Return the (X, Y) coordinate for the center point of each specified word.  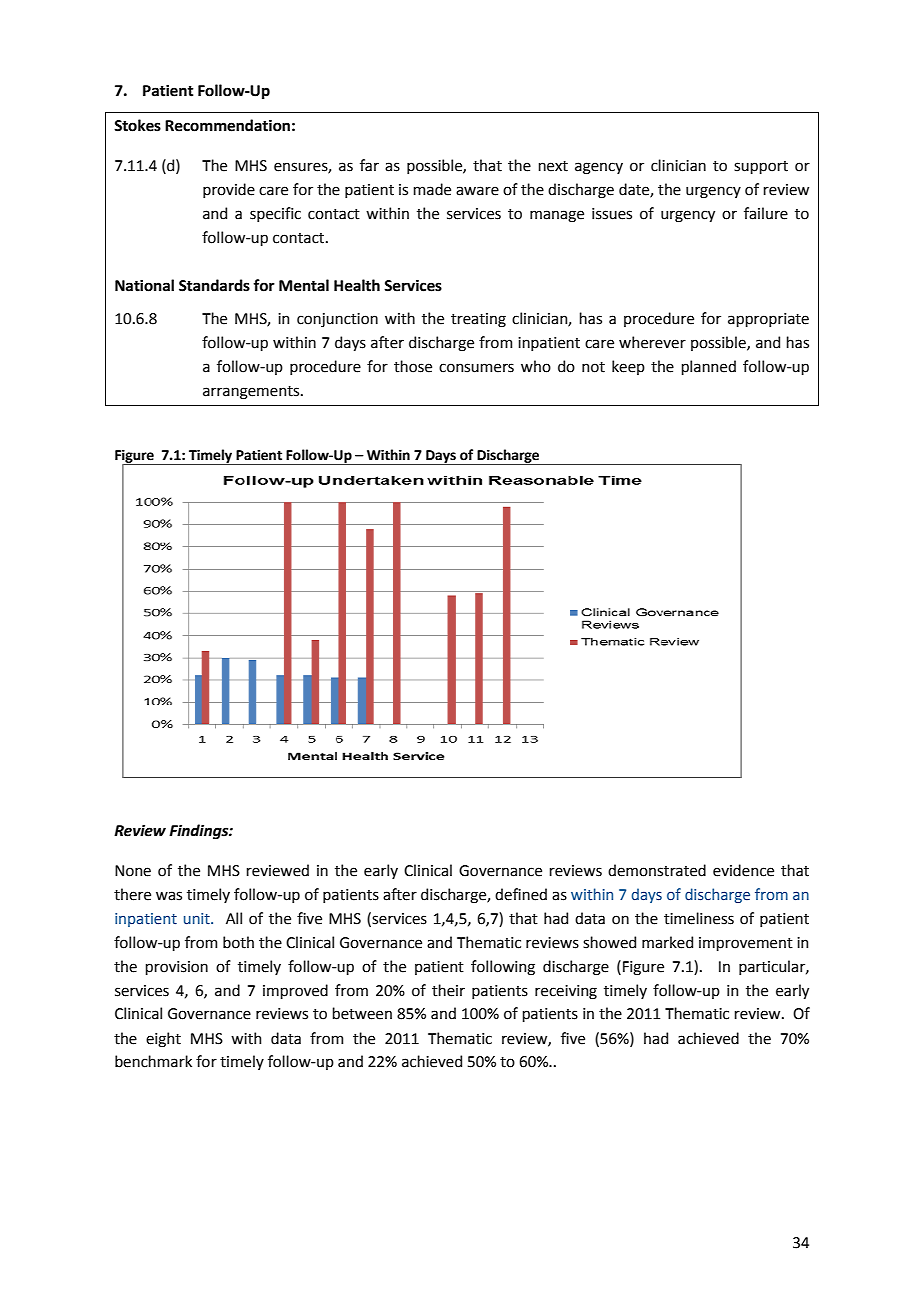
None (133, 871)
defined (521, 894)
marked (667, 942)
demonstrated (657, 870)
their (448, 990)
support (761, 167)
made (432, 189)
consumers (476, 368)
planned (708, 367)
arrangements (252, 393)
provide (229, 190)
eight (163, 1040)
